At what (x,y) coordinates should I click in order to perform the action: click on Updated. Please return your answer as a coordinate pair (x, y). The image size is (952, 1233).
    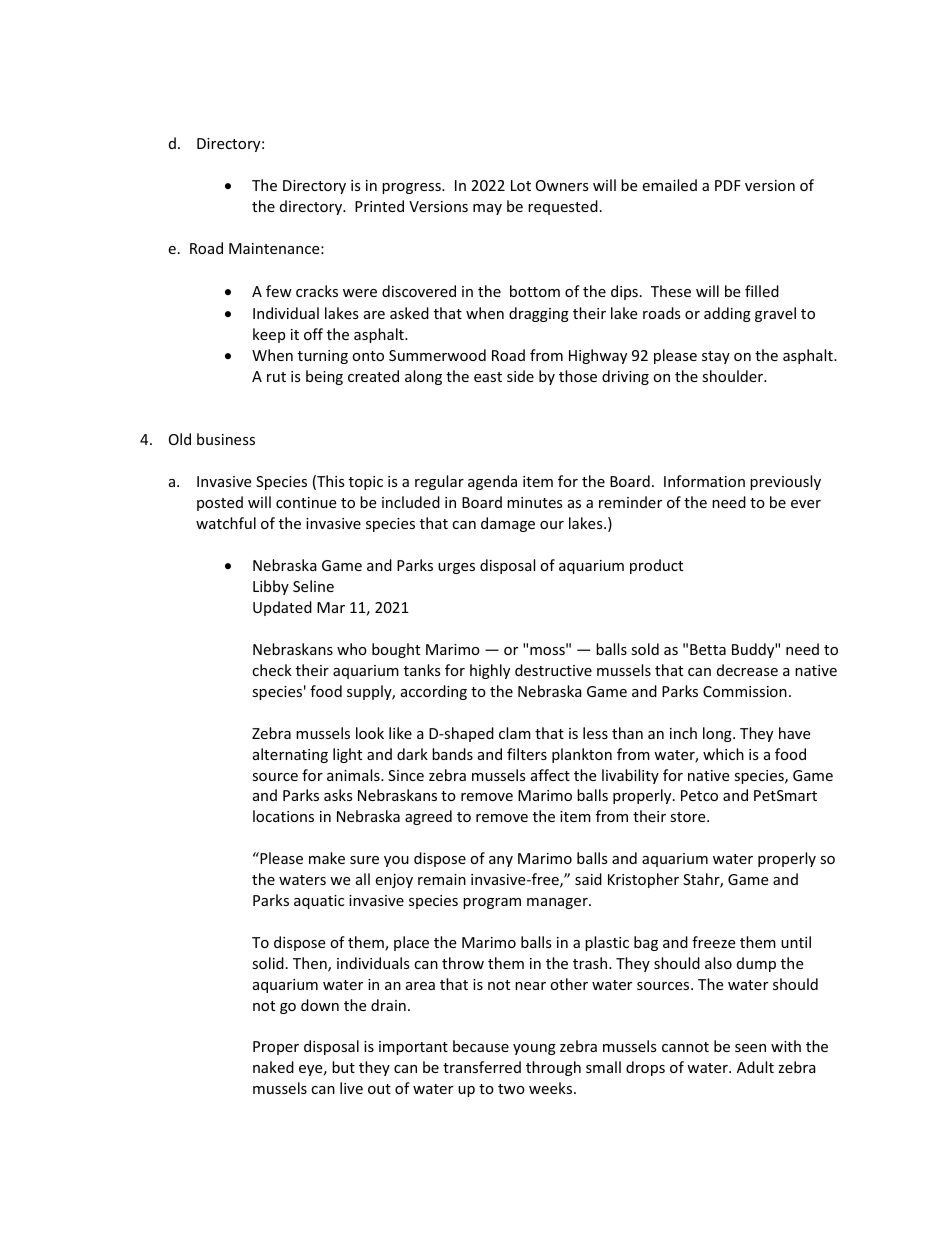
    Looking at the image, I should click on (282, 608).
